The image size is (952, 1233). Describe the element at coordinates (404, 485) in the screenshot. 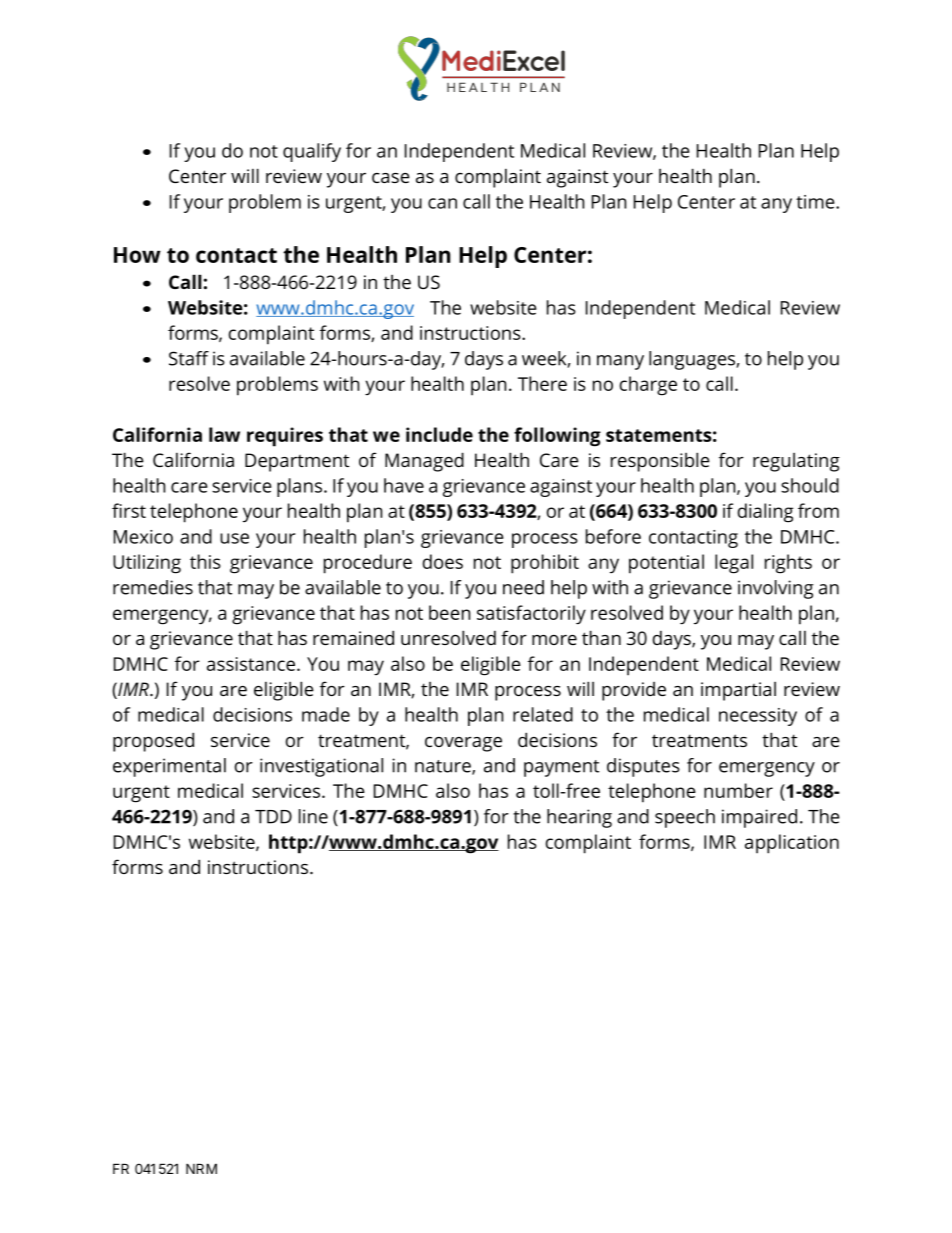

I see `have` at that location.
